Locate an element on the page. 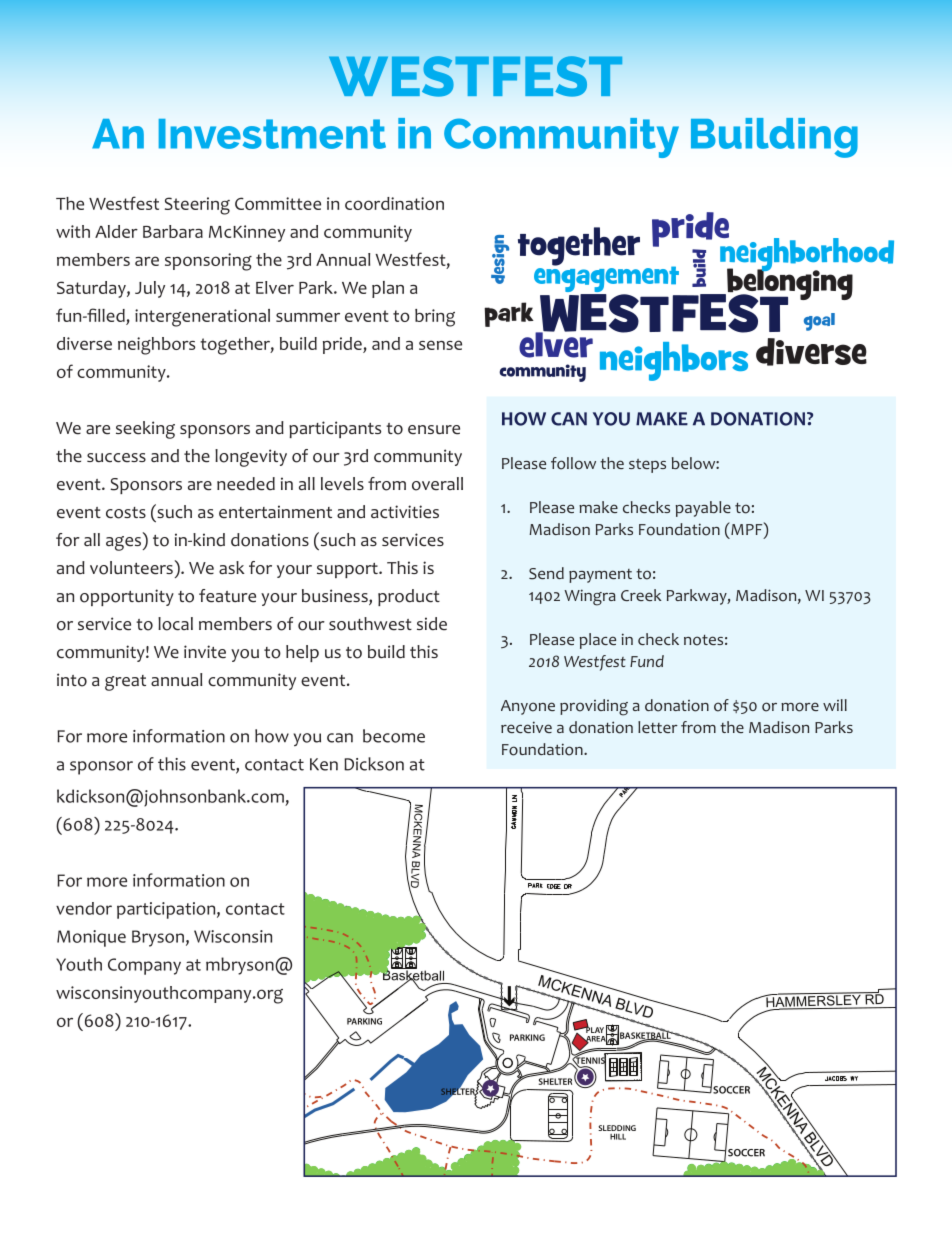 The height and width of the page is (1233, 952). ensure is located at coordinates (434, 430).
